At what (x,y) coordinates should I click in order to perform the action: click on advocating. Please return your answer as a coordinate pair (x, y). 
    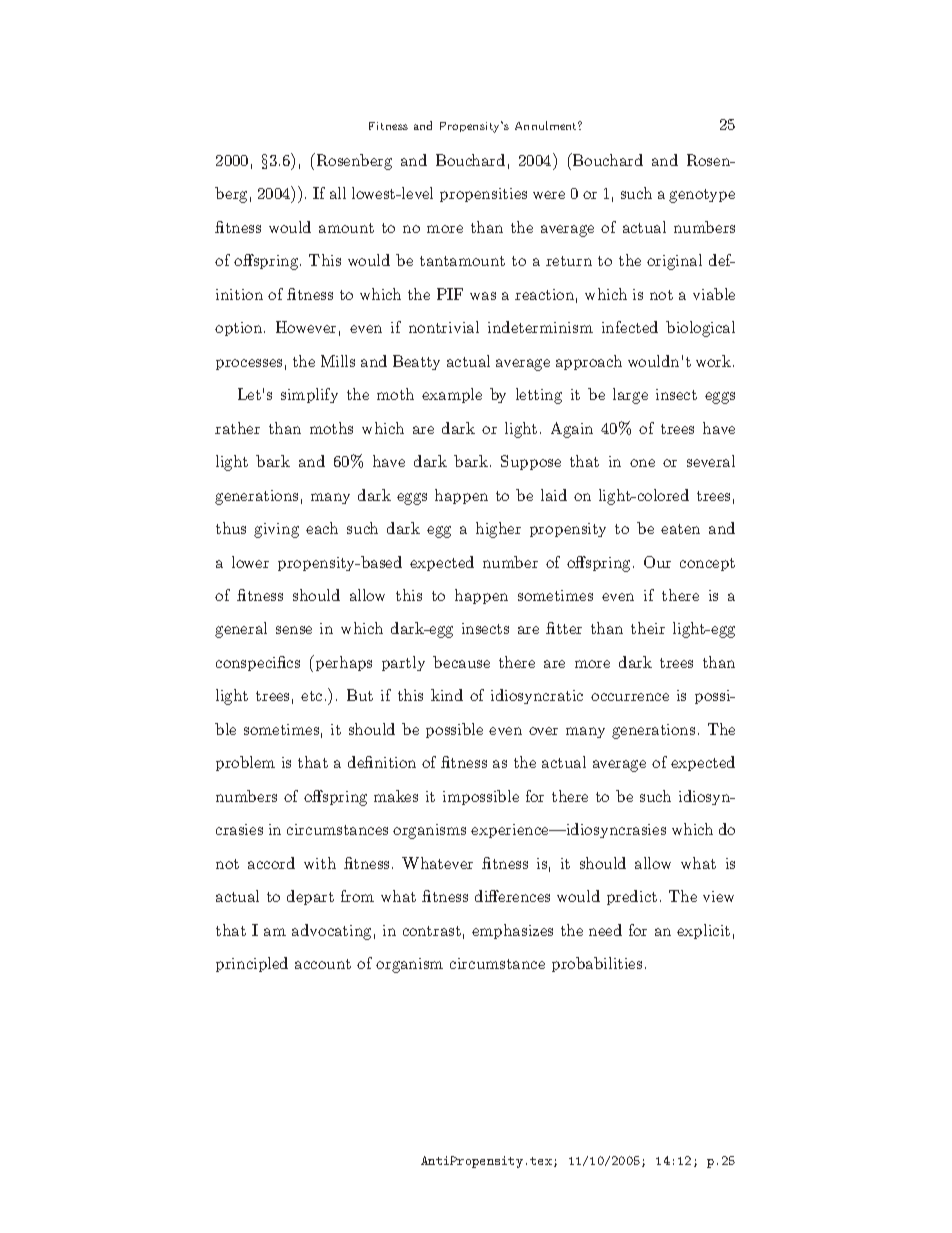
    Looking at the image, I should click on (331, 932).
